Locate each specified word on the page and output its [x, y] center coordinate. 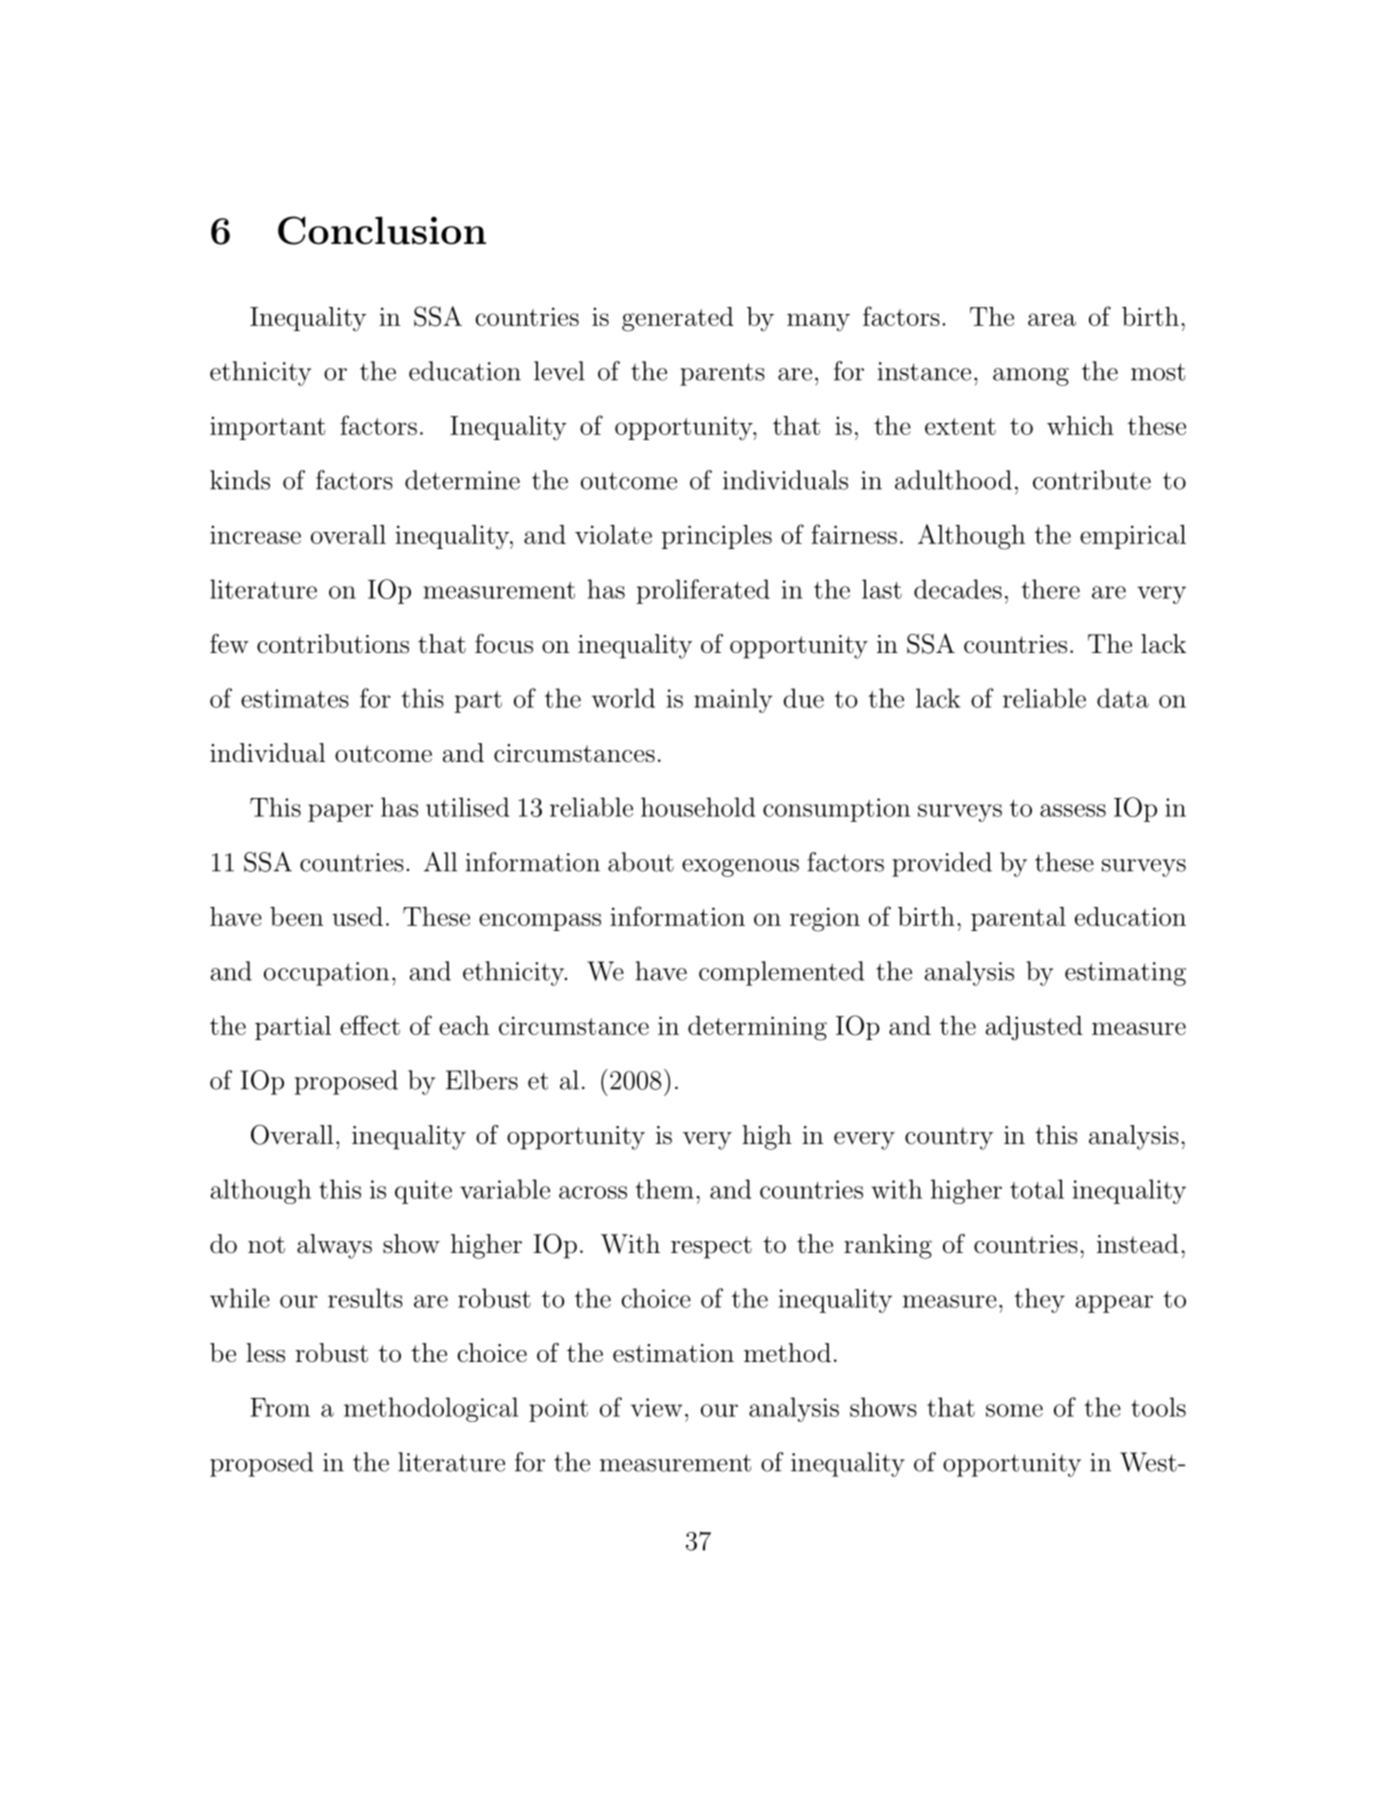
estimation [673, 1353]
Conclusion [382, 230]
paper [340, 813]
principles [717, 537]
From [280, 1407]
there [1050, 589]
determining [757, 1028]
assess [1073, 810]
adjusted [1034, 1028]
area [1052, 319]
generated [678, 319]
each [464, 1025]
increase [255, 534]
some [1014, 1410]
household [698, 807]
